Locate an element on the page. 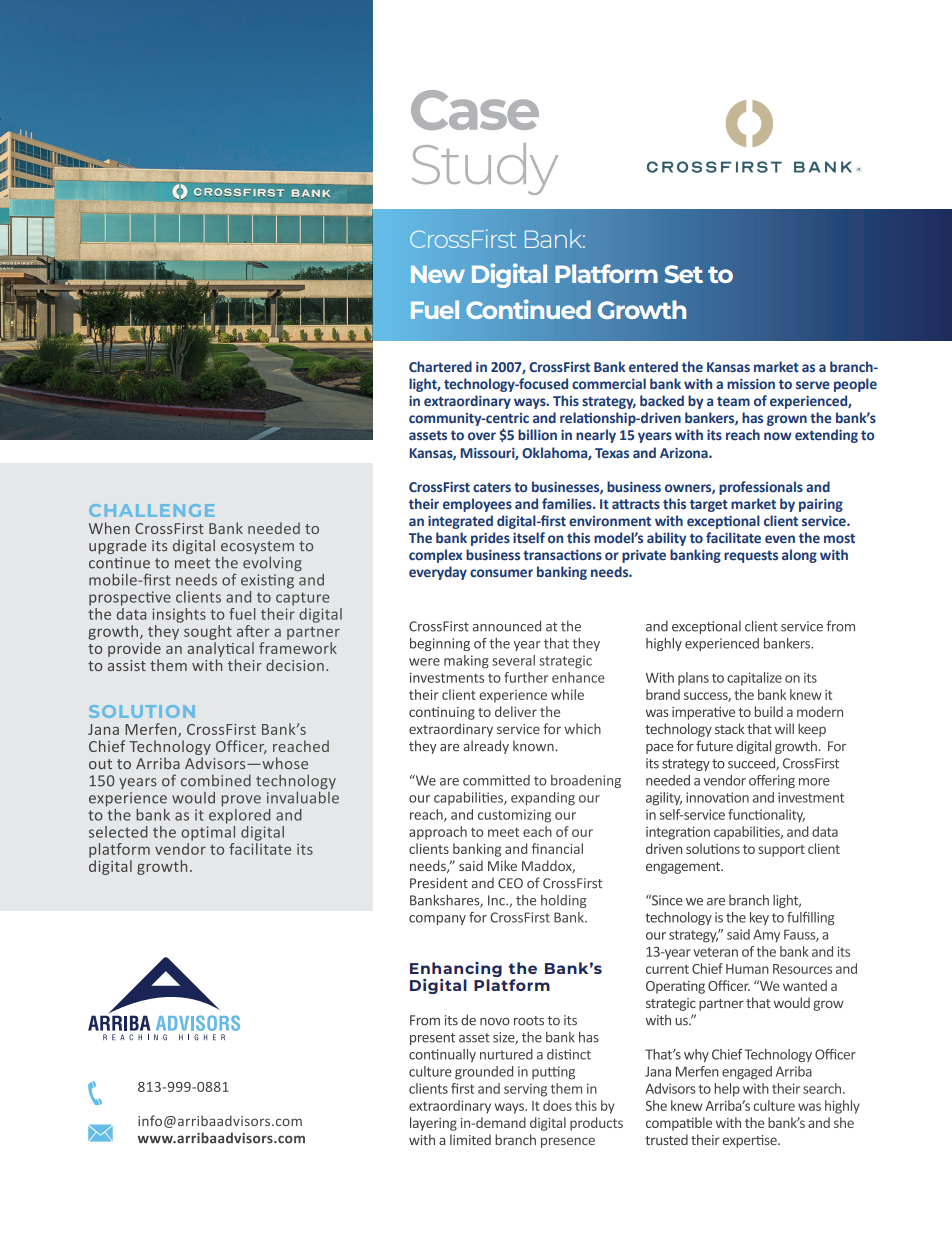  entered is located at coordinates (653, 367).
